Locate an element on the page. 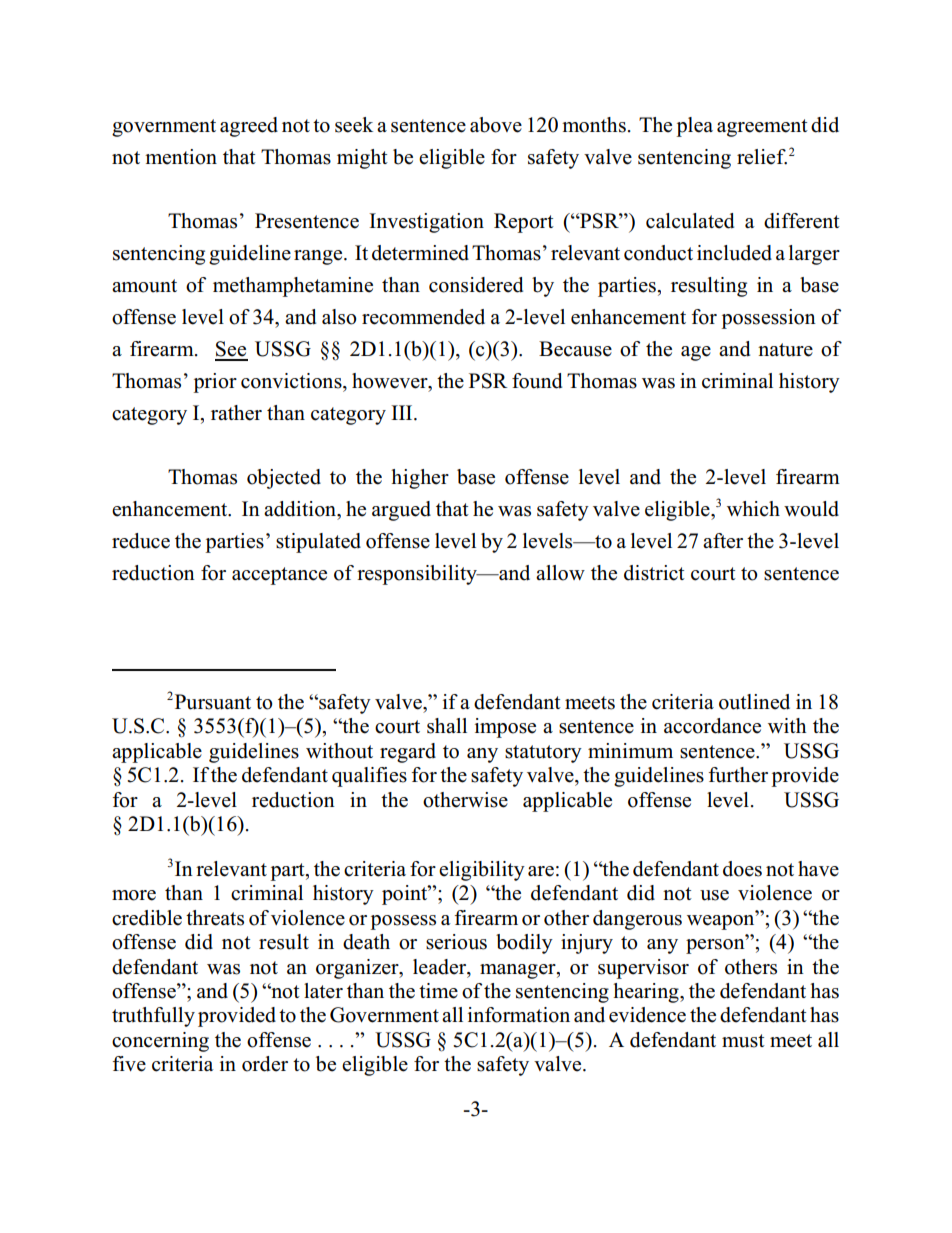 The image size is (952, 1233). above is located at coordinates (496, 125).
